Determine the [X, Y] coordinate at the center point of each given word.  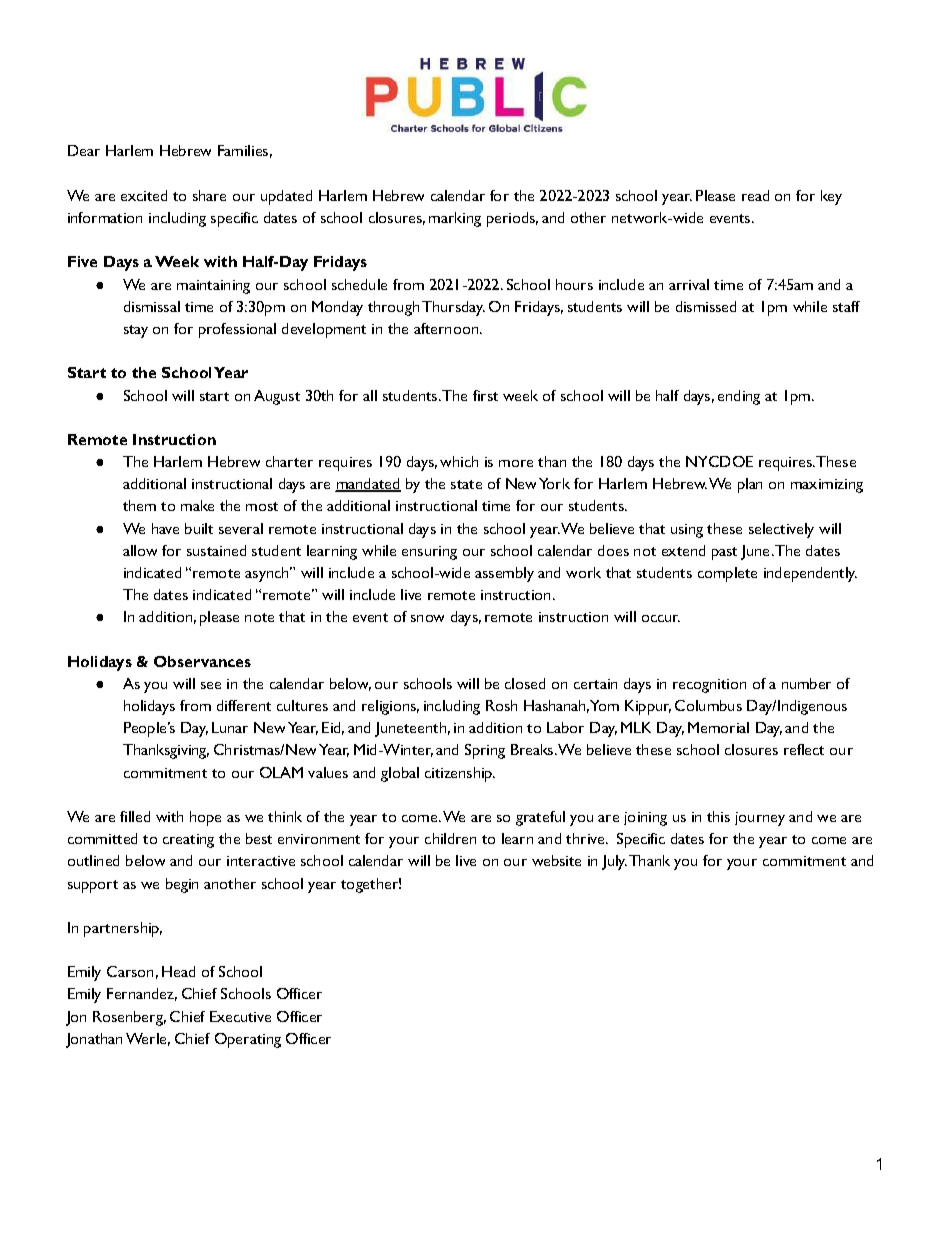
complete [727, 574]
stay [136, 331]
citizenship [460, 774]
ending [739, 397]
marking [455, 219]
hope [205, 818]
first [485, 395]
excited [144, 195]
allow [140, 550]
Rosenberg [129, 1018]
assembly [504, 574]
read [755, 195]
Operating [248, 1040]
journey [760, 819]
